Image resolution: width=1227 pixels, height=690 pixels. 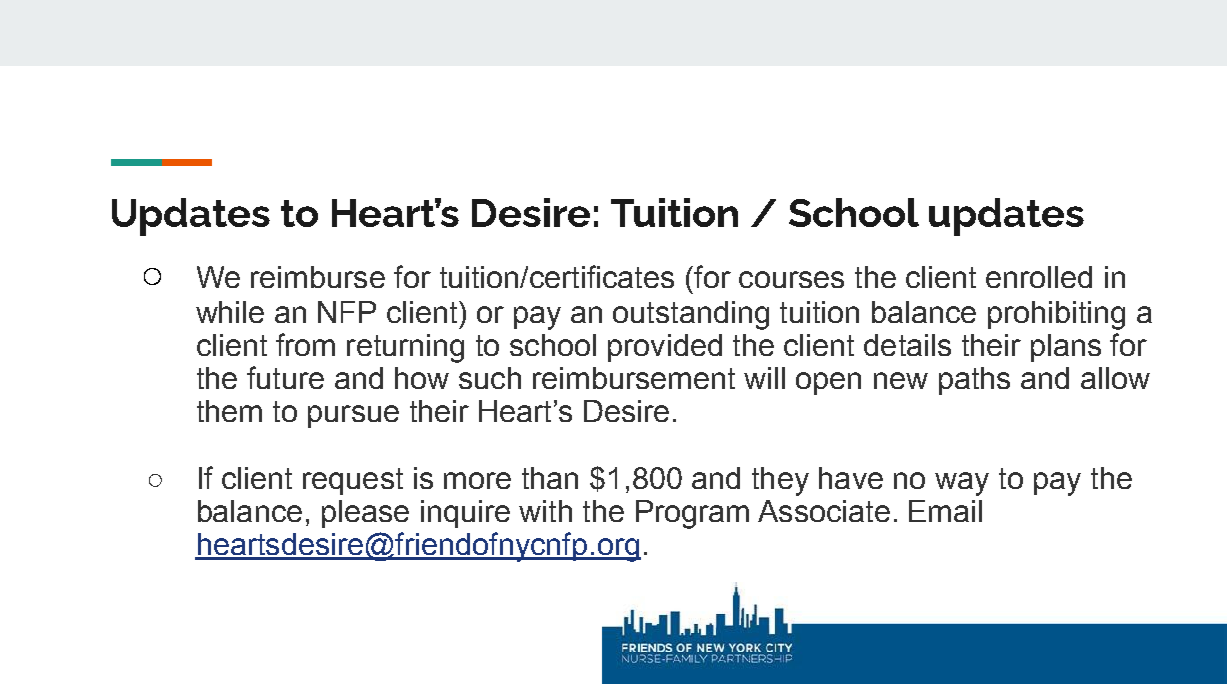 I want to click on Program, so click(x=692, y=514).
